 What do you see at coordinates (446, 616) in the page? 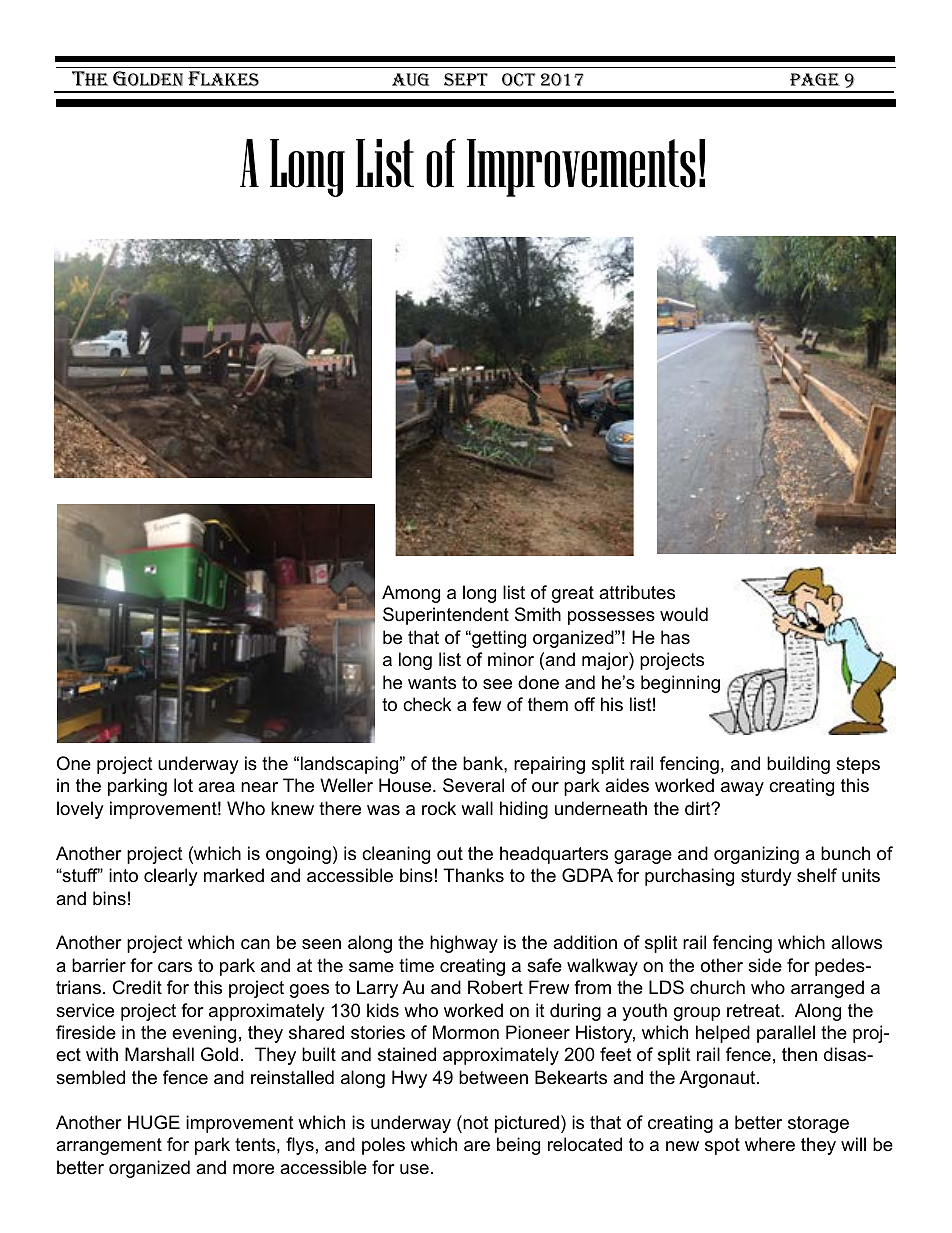
I see `Superintendent` at bounding box center [446, 616].
